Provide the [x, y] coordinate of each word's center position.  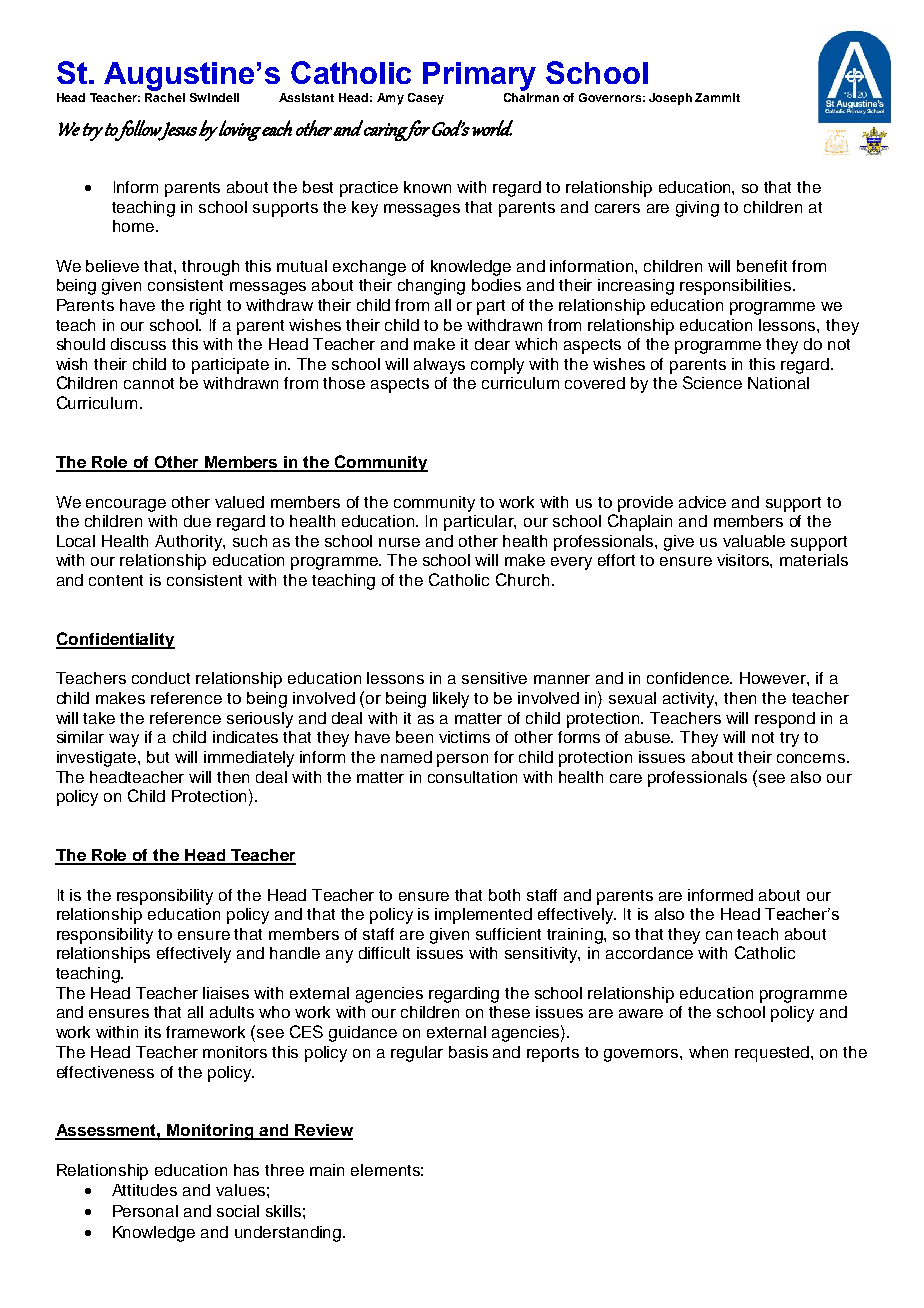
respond [785, 720]
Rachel [165, 97]
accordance [649, 953]
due [197, 521]
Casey [426, 99]
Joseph [670, 99]
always [439, 366]
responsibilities [737, 287]
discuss [138, 344]
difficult [384, 953]
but [158, 757]
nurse [399, 542]
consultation [472, 777]
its [153, 1032]
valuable [754, 541]
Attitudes [144, 1190]
